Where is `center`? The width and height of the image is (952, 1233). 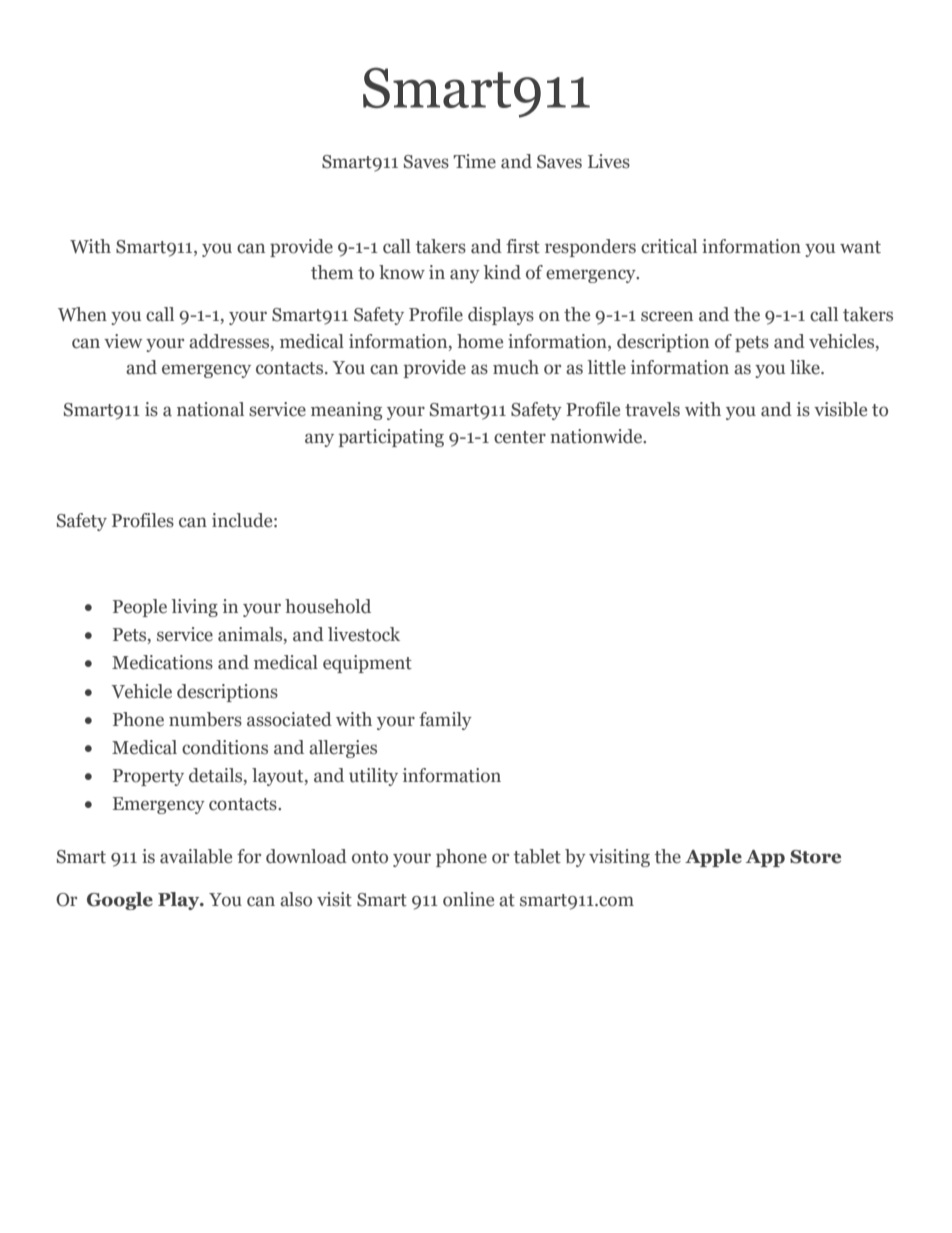
center is located at coordinates (520, 437).
